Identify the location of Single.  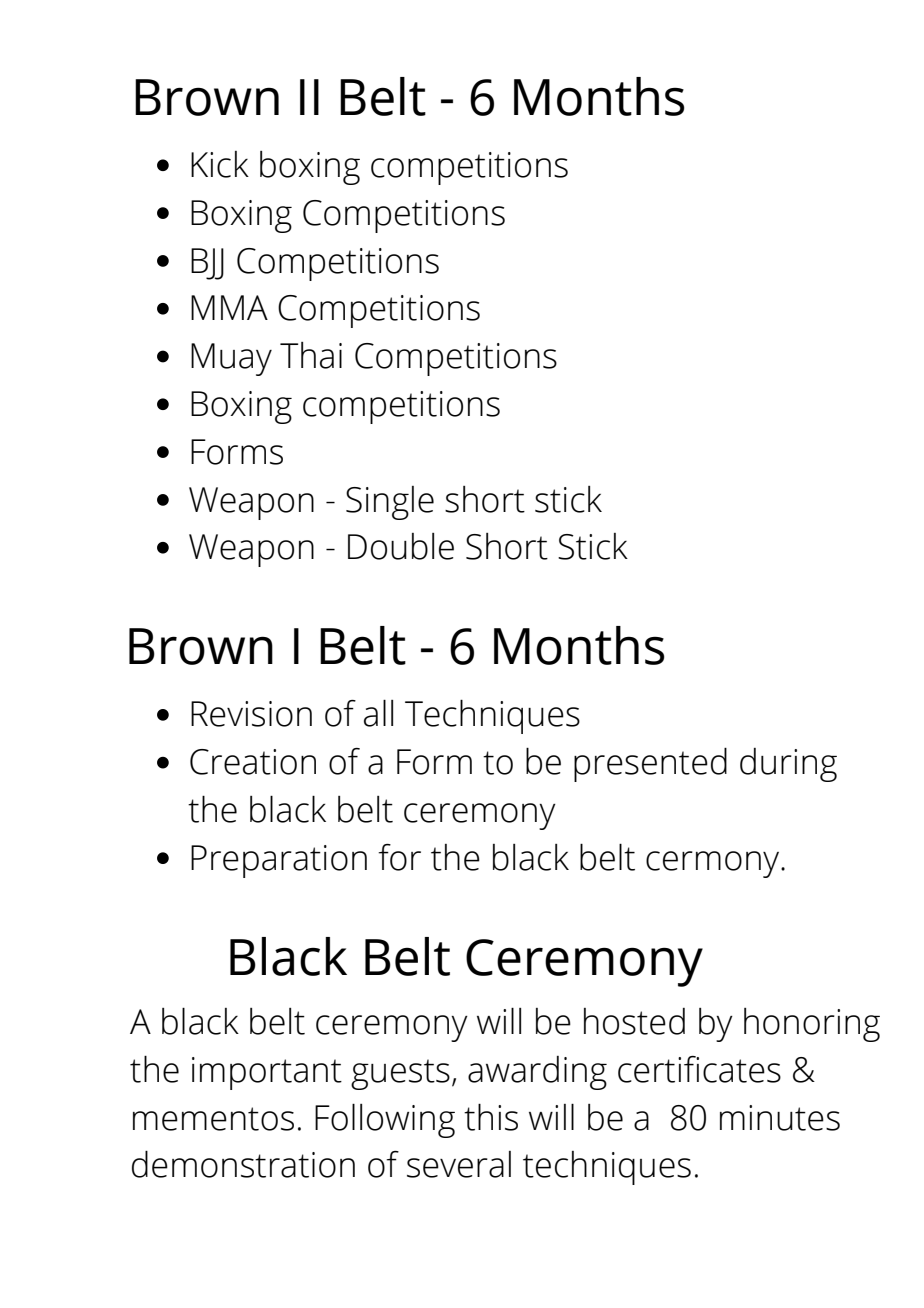
(390, 503).
